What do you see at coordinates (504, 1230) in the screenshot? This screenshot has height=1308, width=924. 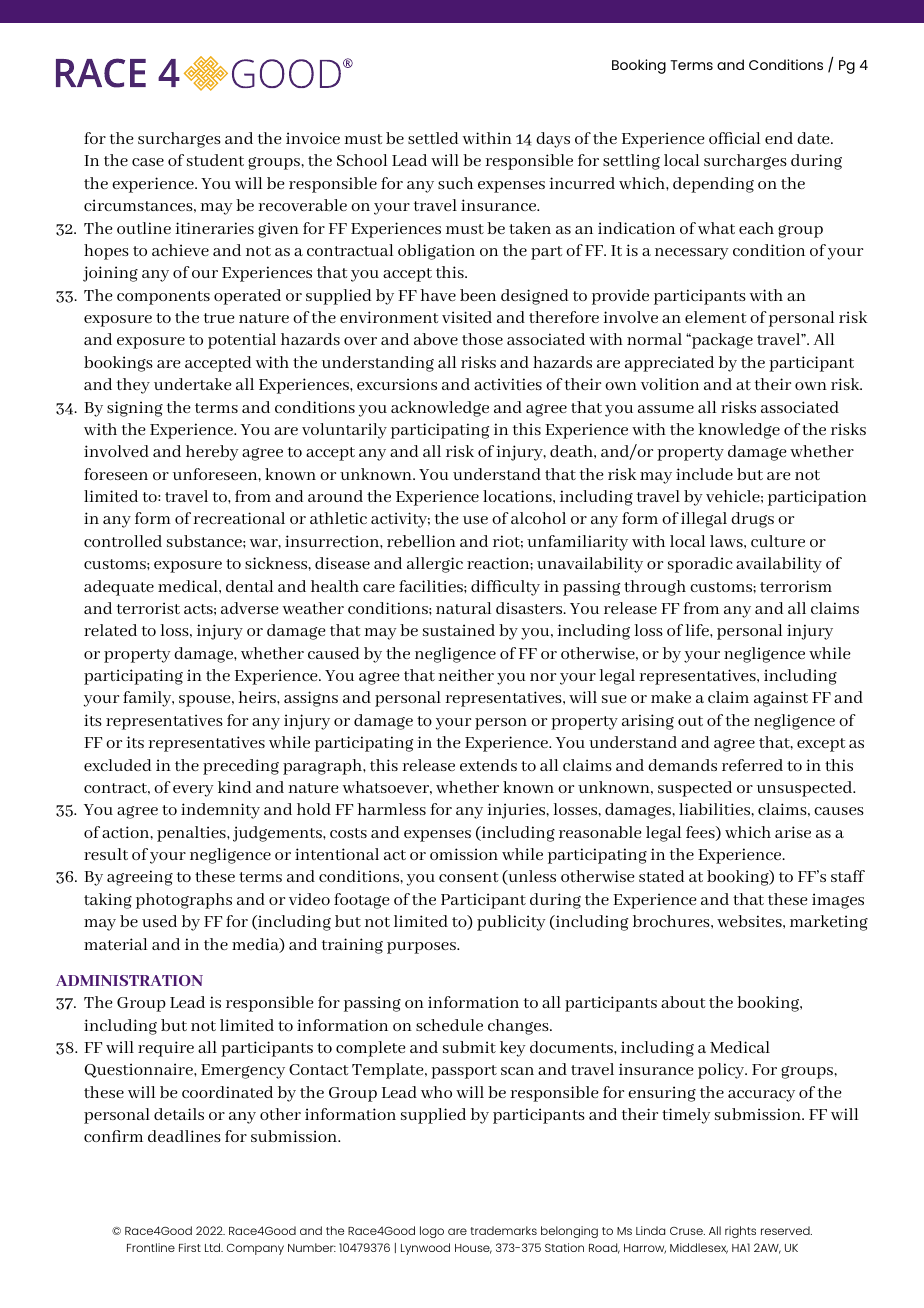 I see `trademarks` at bounding box center [504, 1230].
